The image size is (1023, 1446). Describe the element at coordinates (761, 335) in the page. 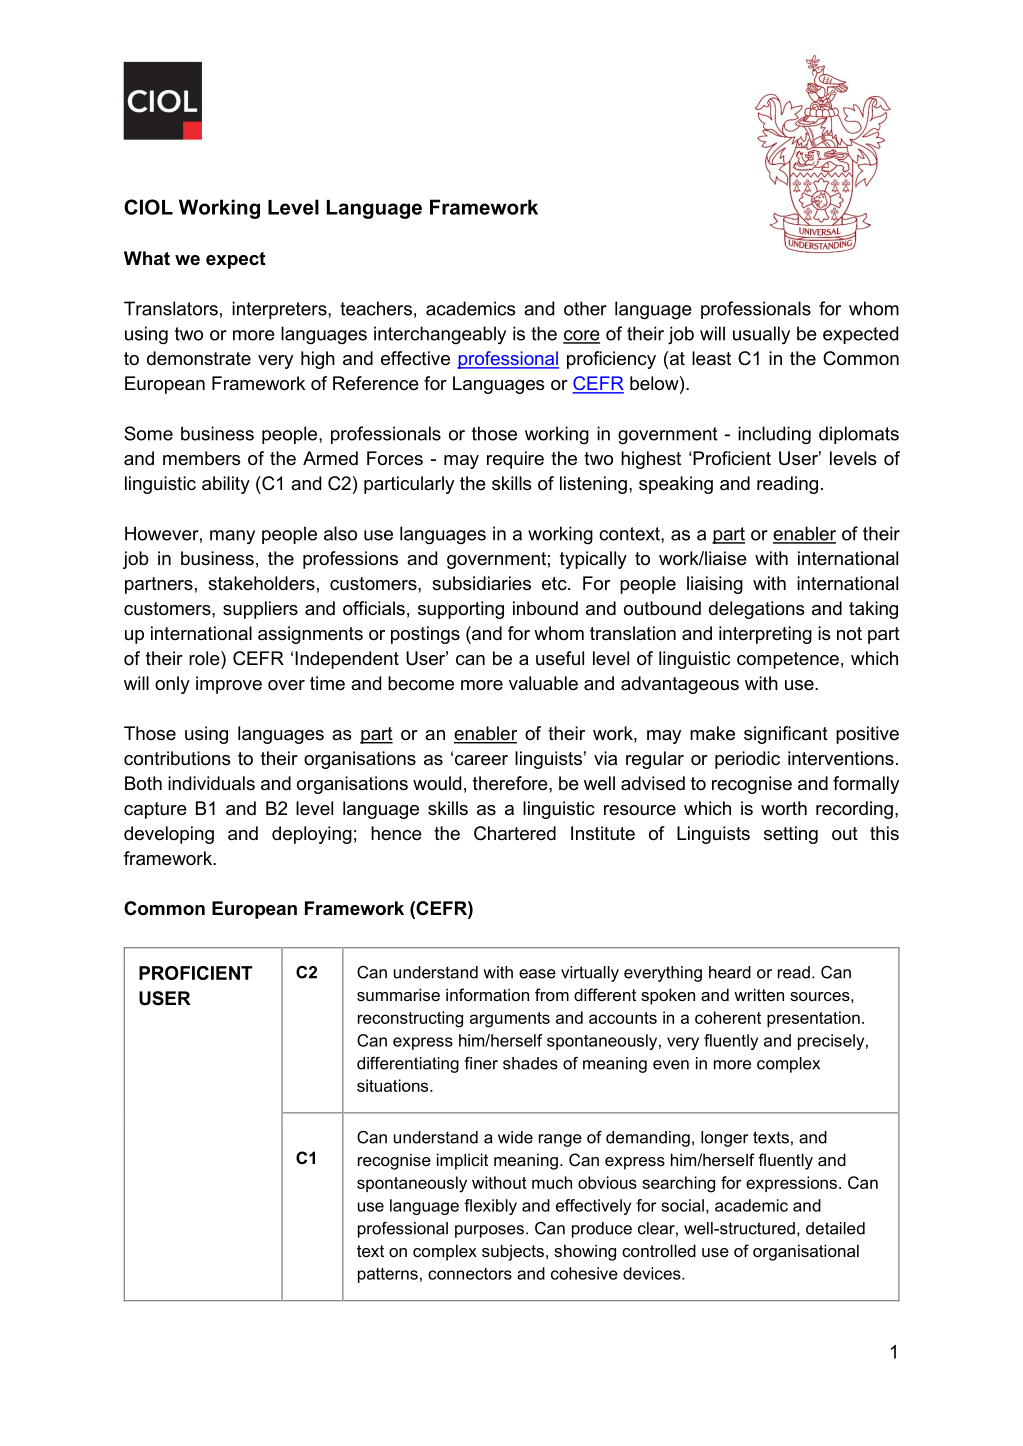

I see `usually` at that location.
